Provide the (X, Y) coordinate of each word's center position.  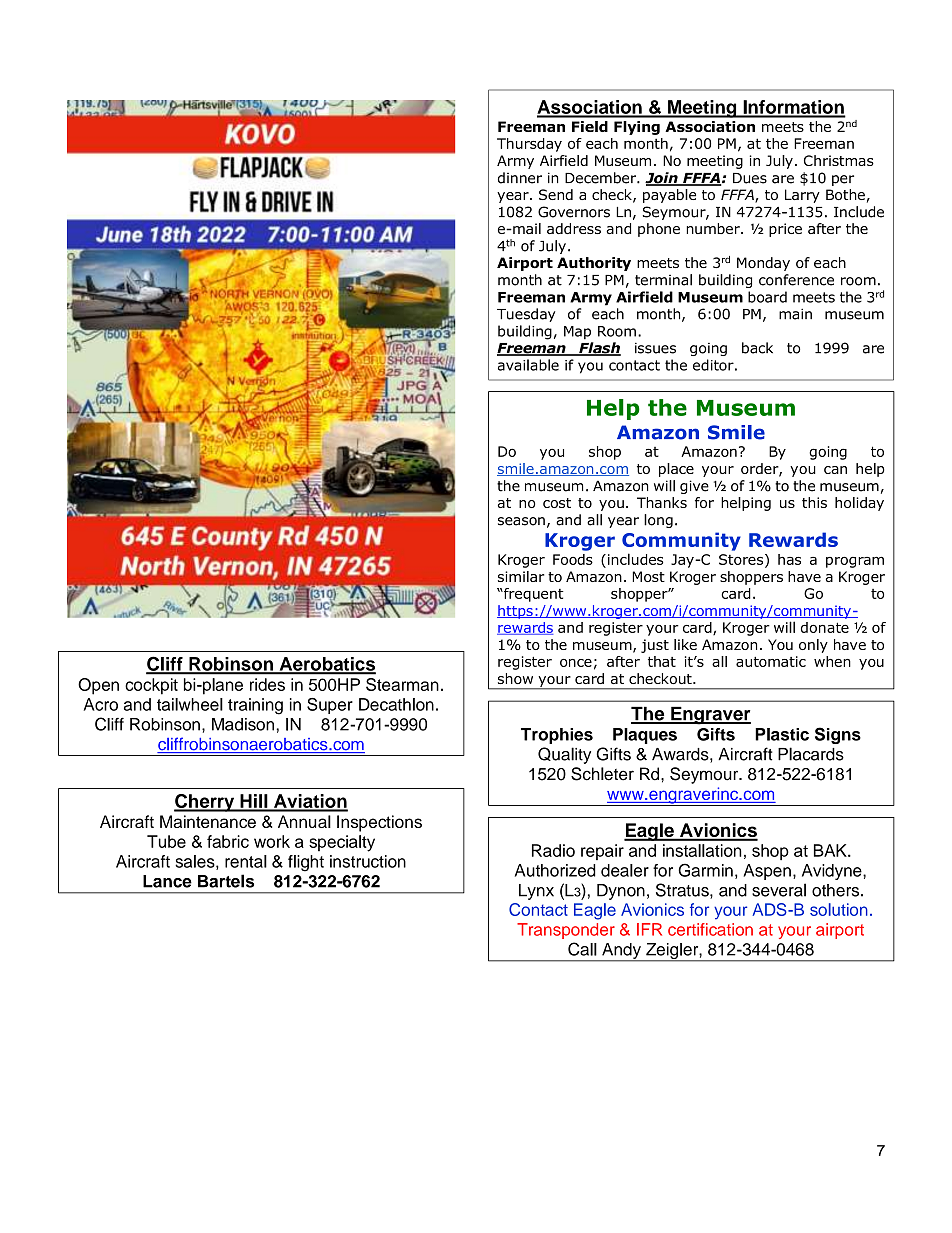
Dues (750, 178)
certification (710, 929)
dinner (520, 178)
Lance (167, 881)
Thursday (529, 145)
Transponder (566, 931)
